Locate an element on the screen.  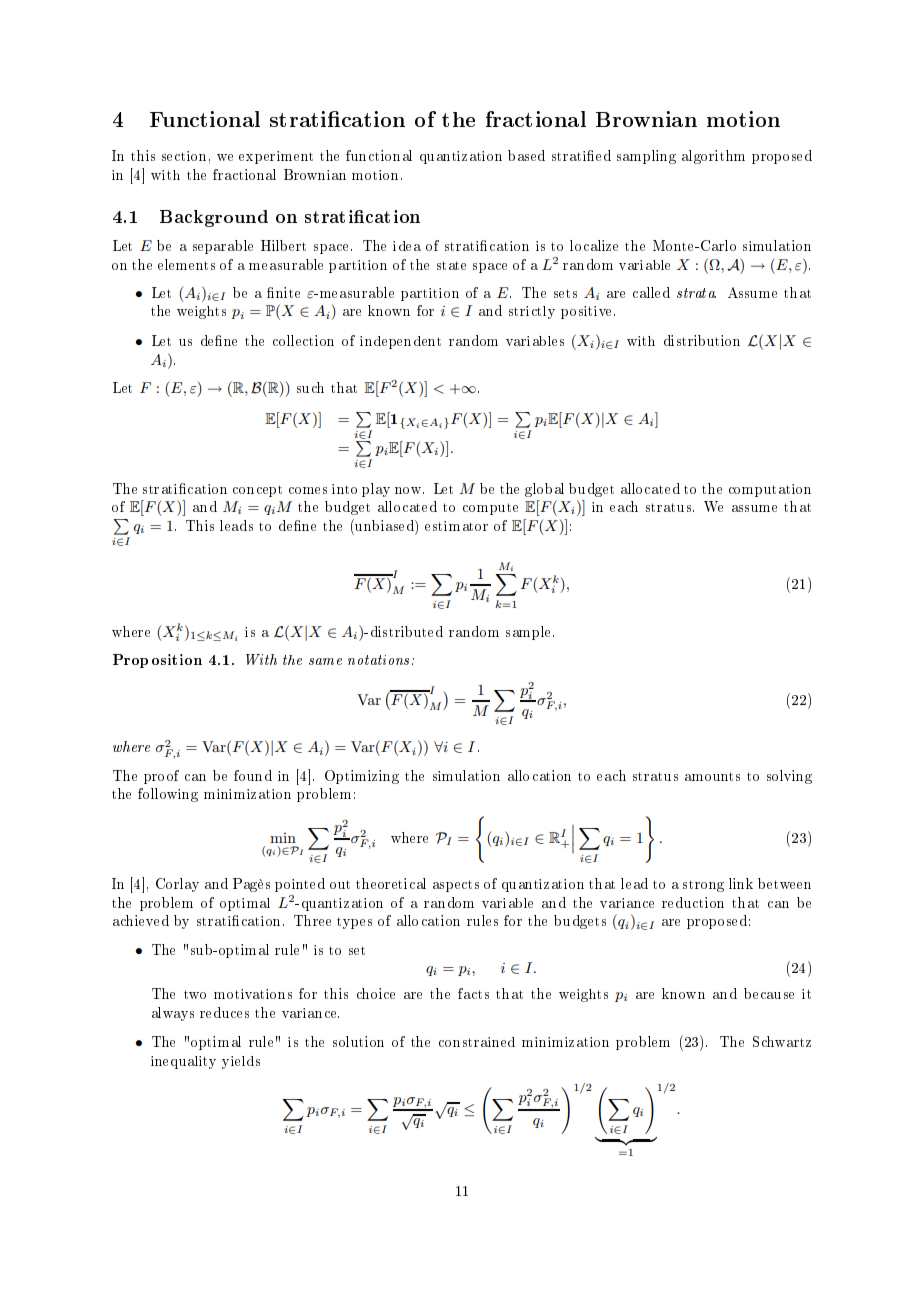
same is located at coordinates (325, 661).
